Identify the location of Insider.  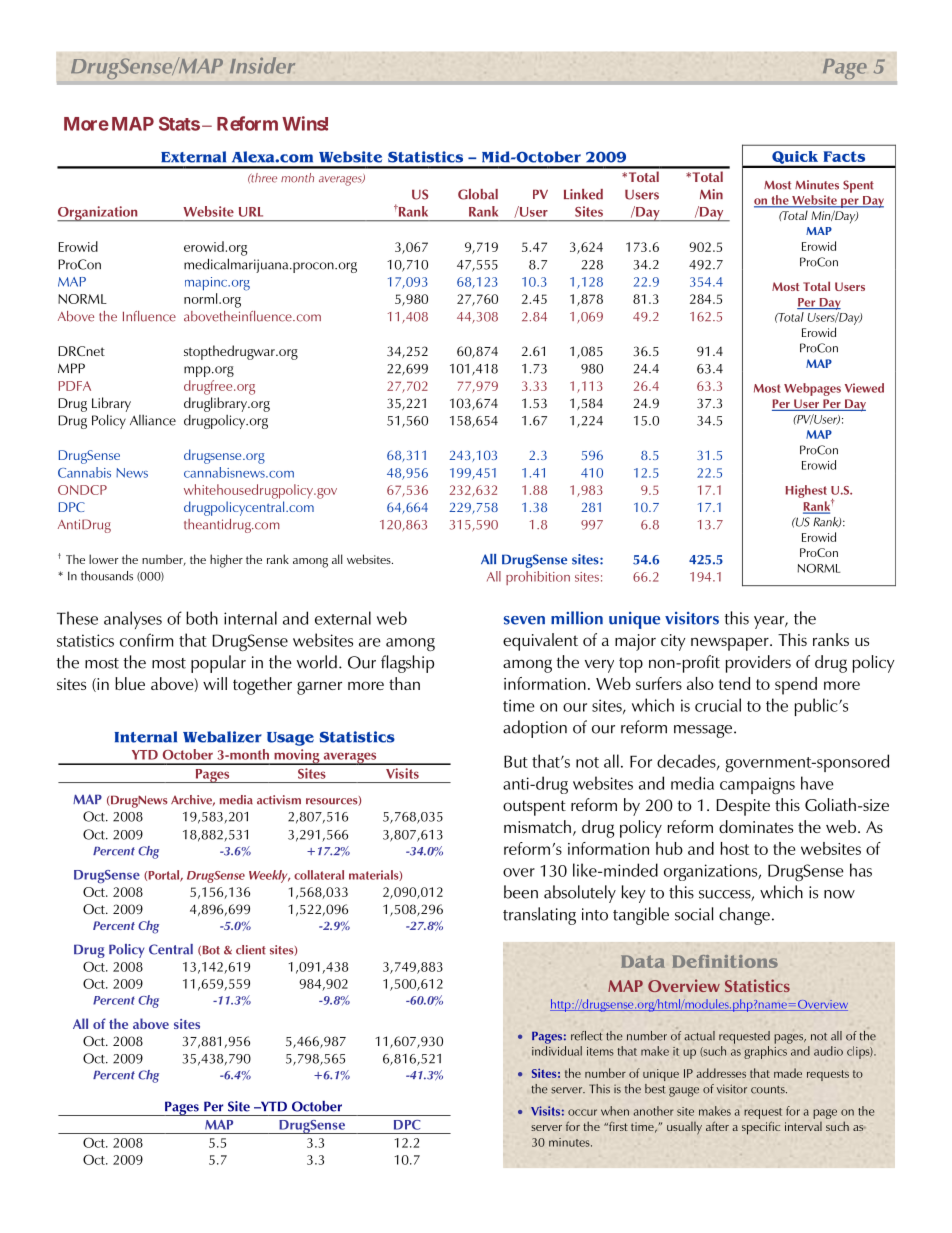
(262, 65).
